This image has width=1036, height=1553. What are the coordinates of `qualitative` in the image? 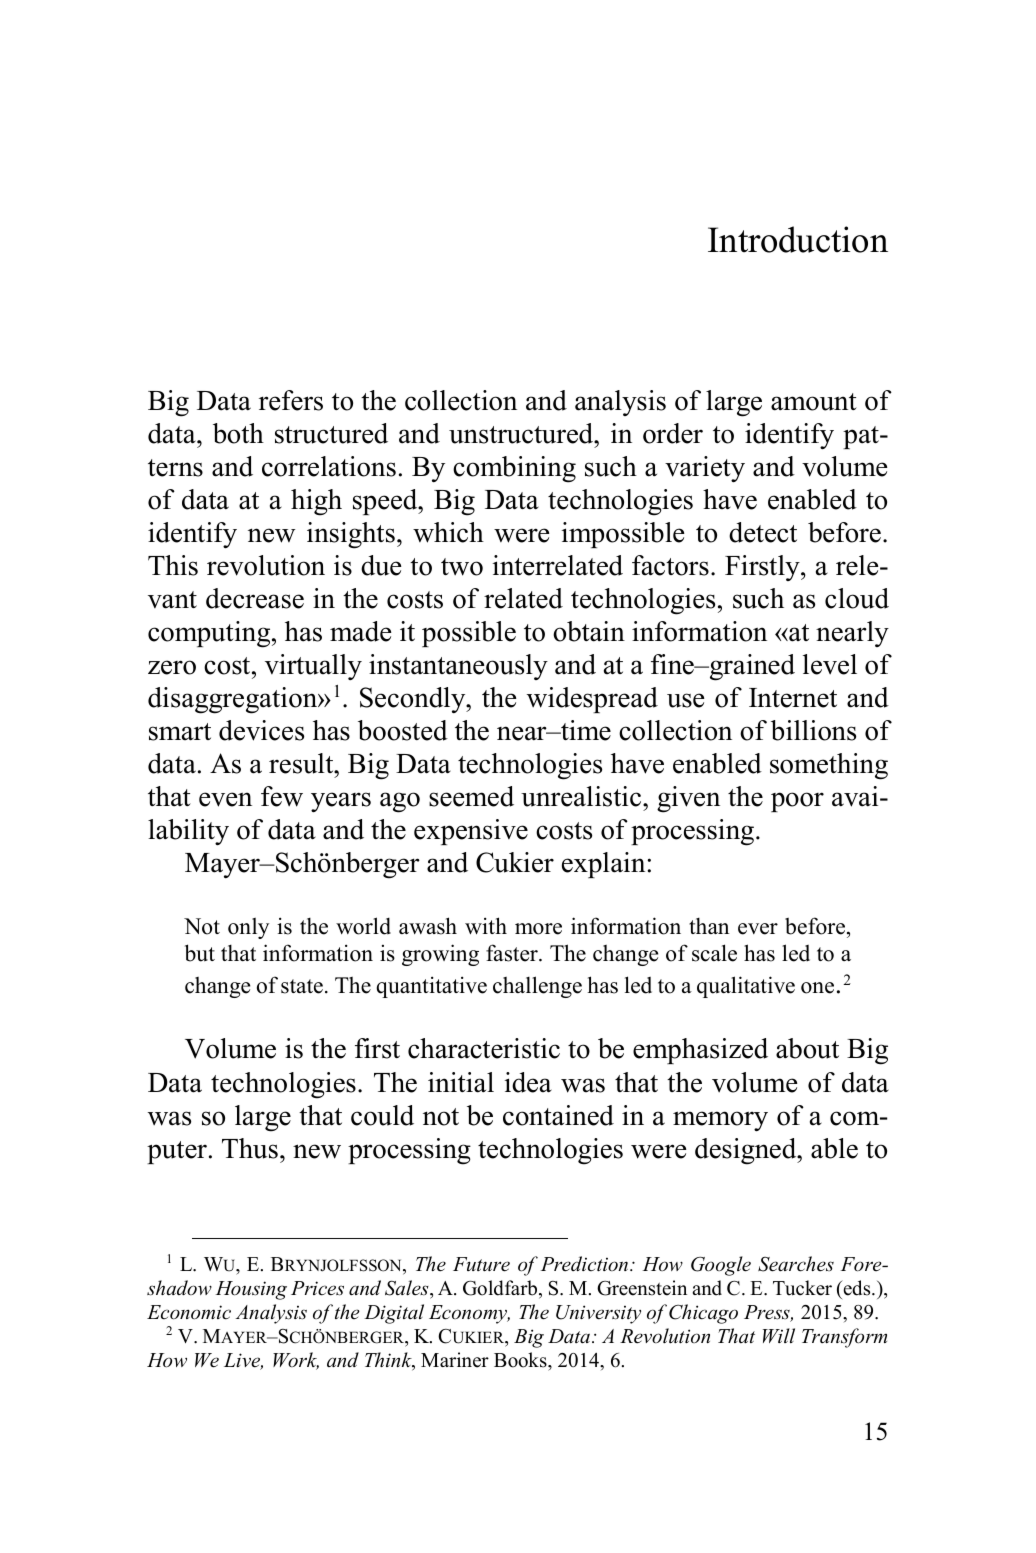 It's located at (746, 987).
